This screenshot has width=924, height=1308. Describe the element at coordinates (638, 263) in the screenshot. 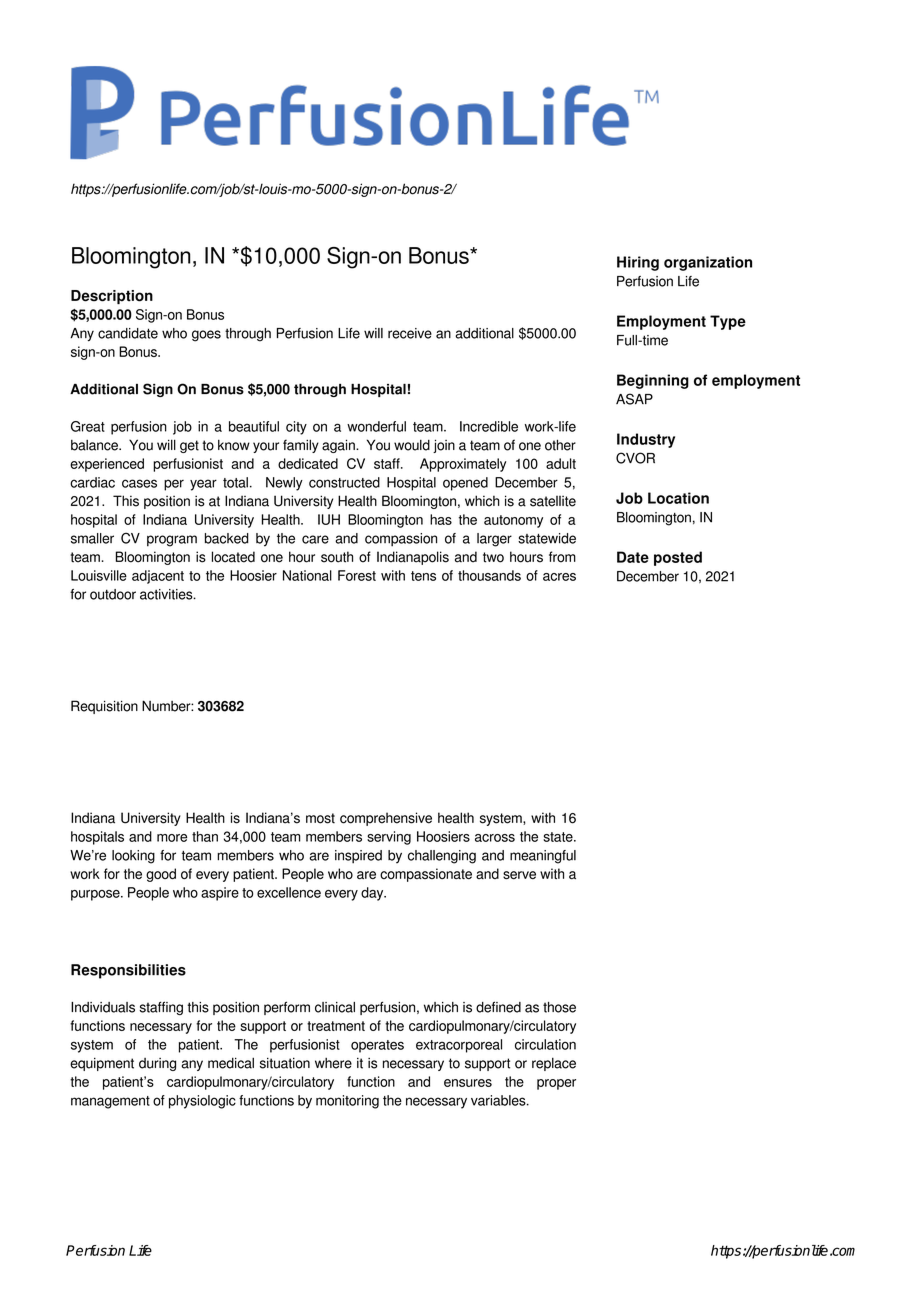

I see `Hiring` at that location.
